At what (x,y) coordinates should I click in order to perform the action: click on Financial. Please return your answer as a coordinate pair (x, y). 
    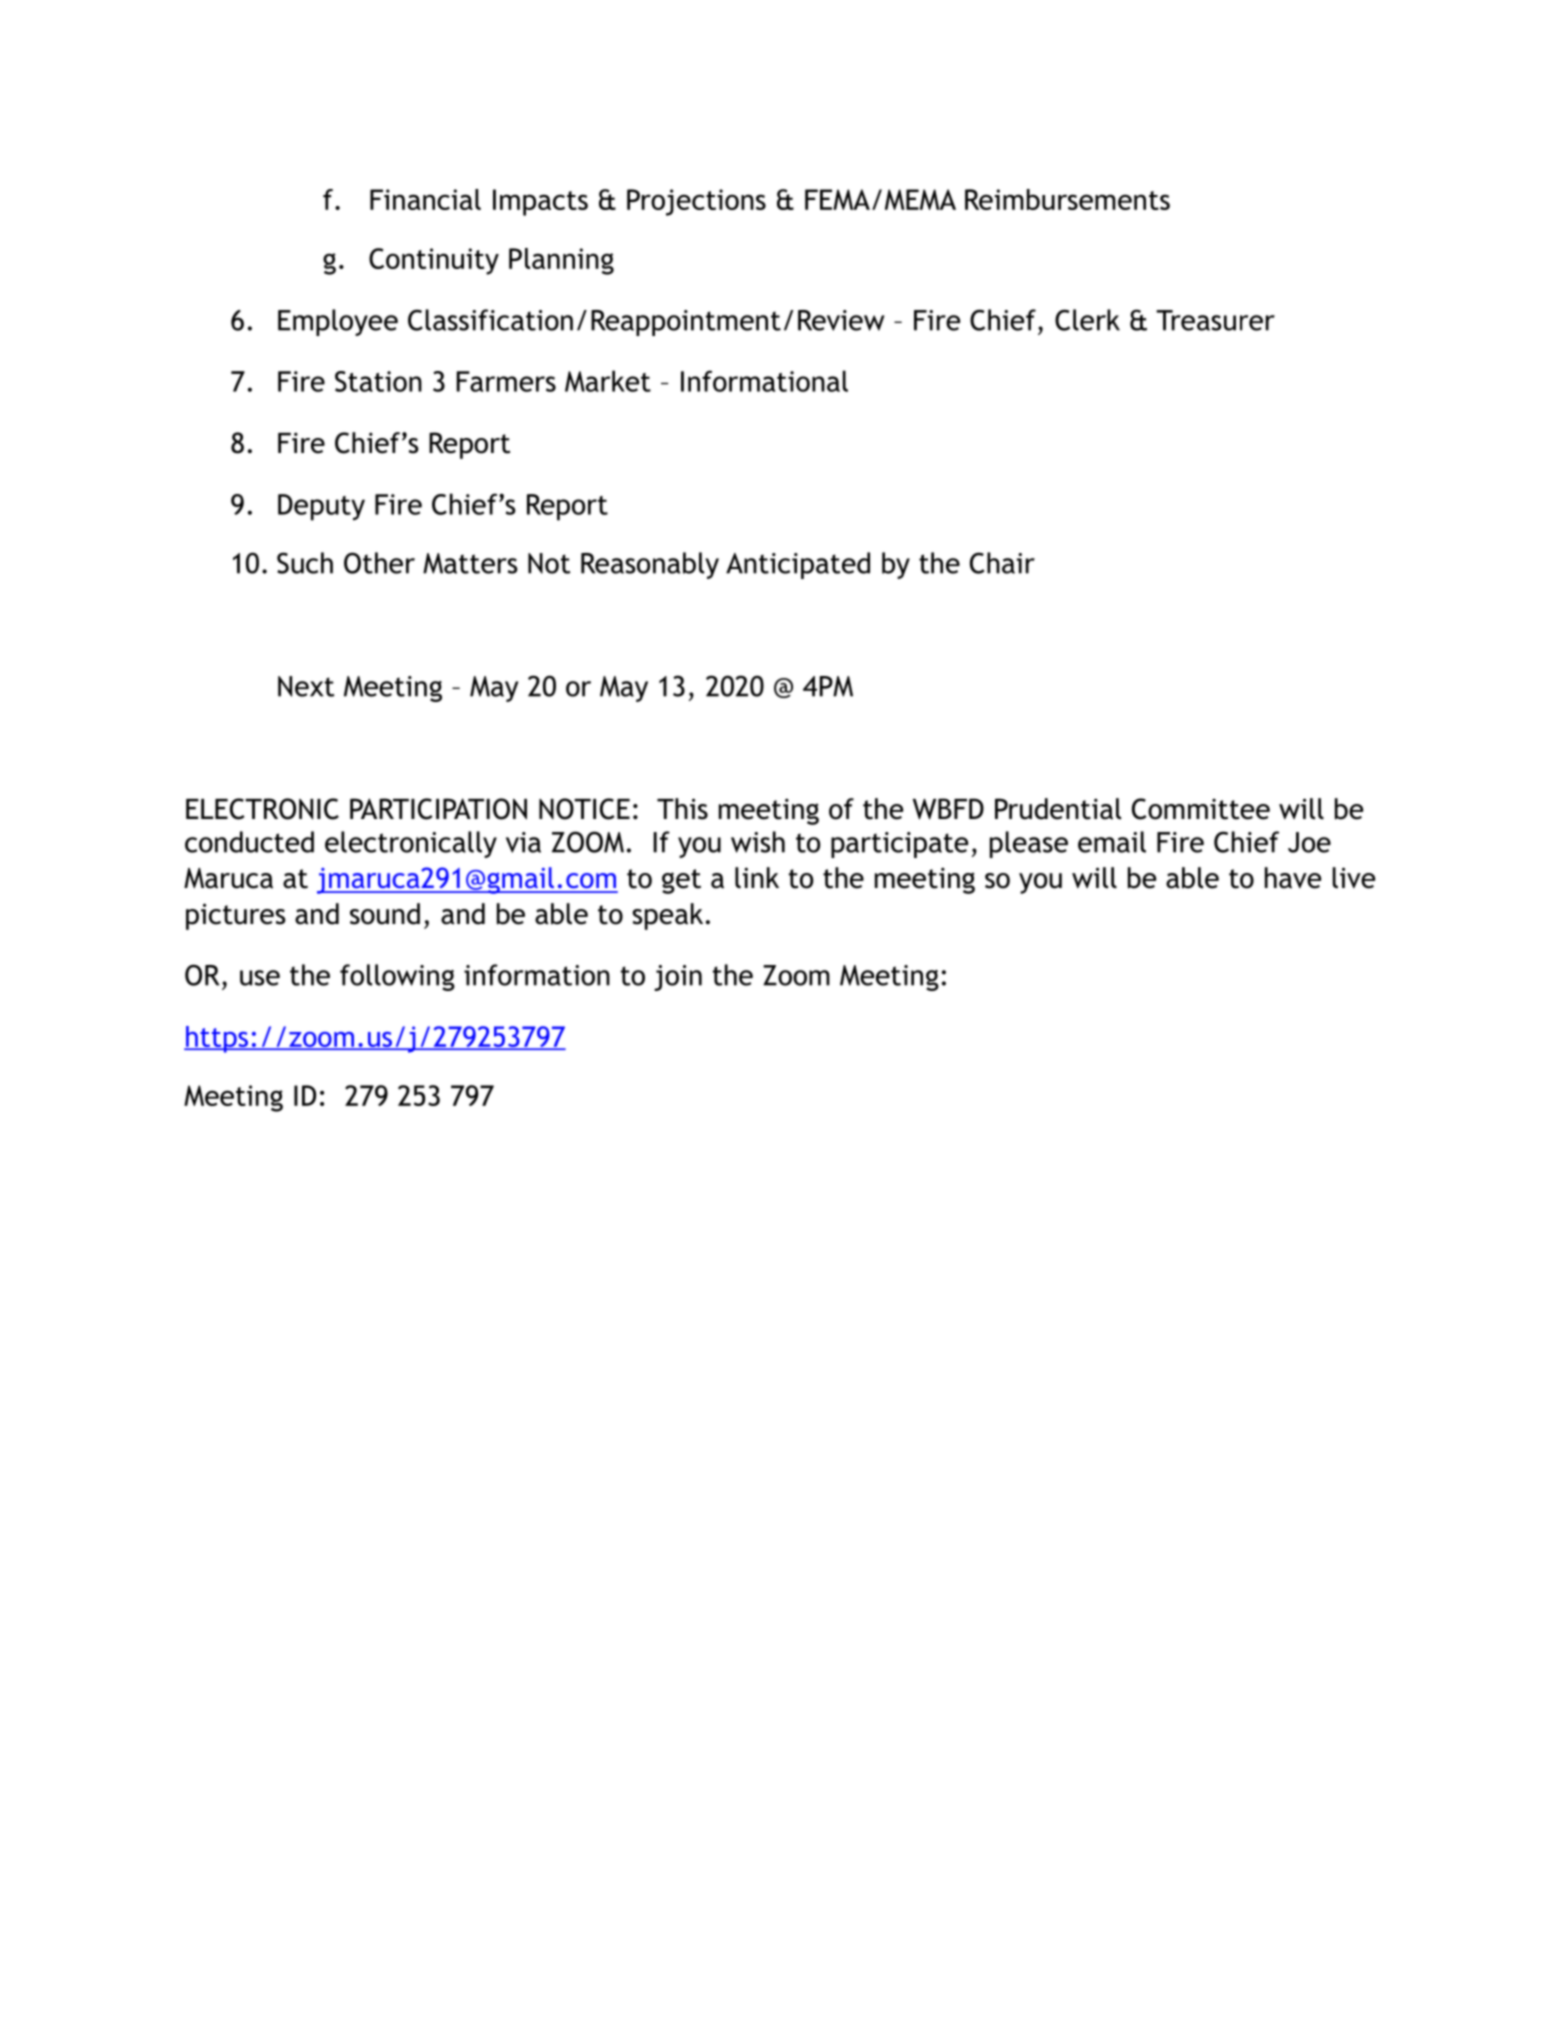
    Looking at the image, I should click on (425, 199).
